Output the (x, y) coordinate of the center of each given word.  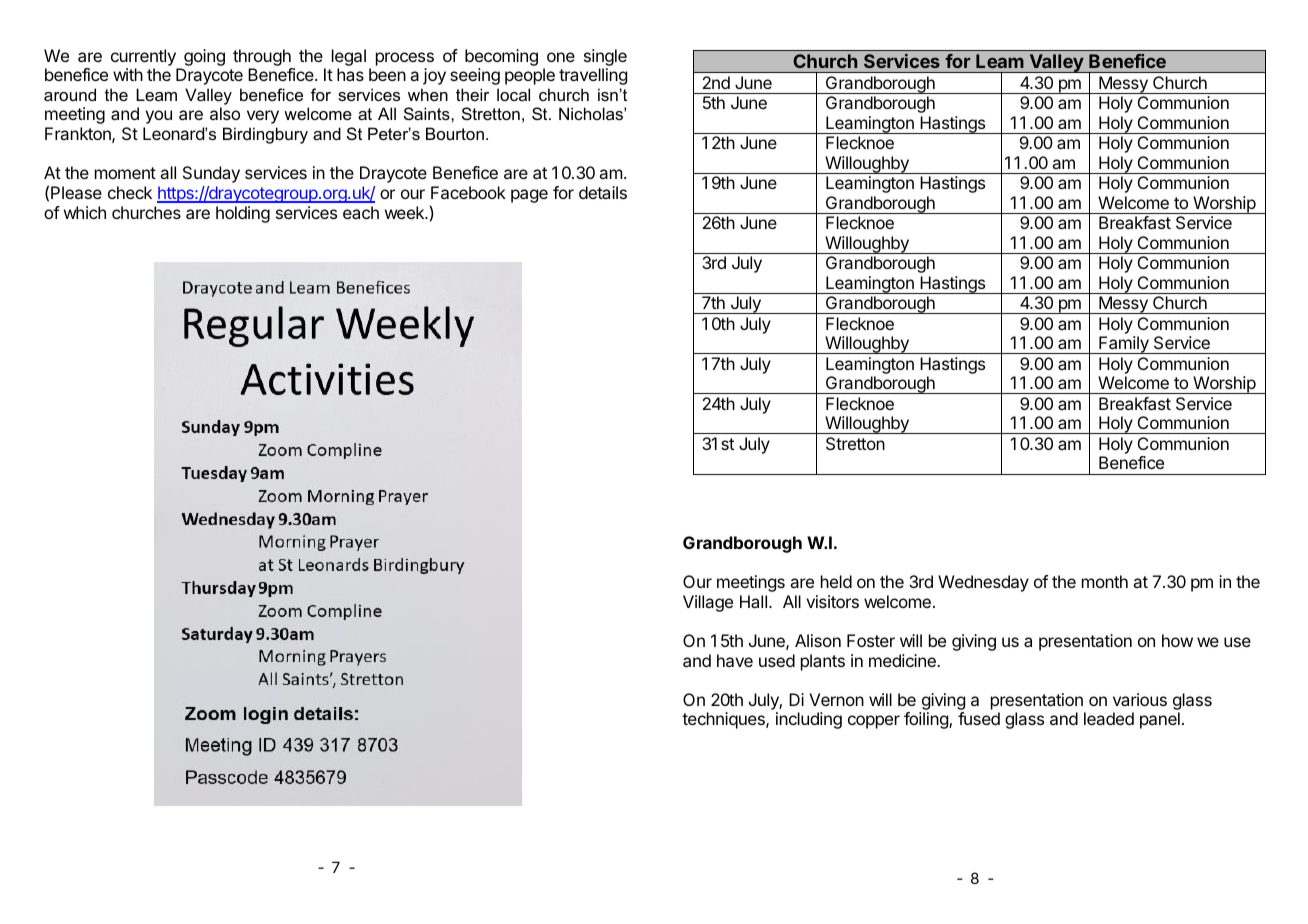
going (204, 57)
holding (243, 214)
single (605, 57)
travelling (593, 76)
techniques (724, 720)
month (1105, 581)
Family (1124, 345)
